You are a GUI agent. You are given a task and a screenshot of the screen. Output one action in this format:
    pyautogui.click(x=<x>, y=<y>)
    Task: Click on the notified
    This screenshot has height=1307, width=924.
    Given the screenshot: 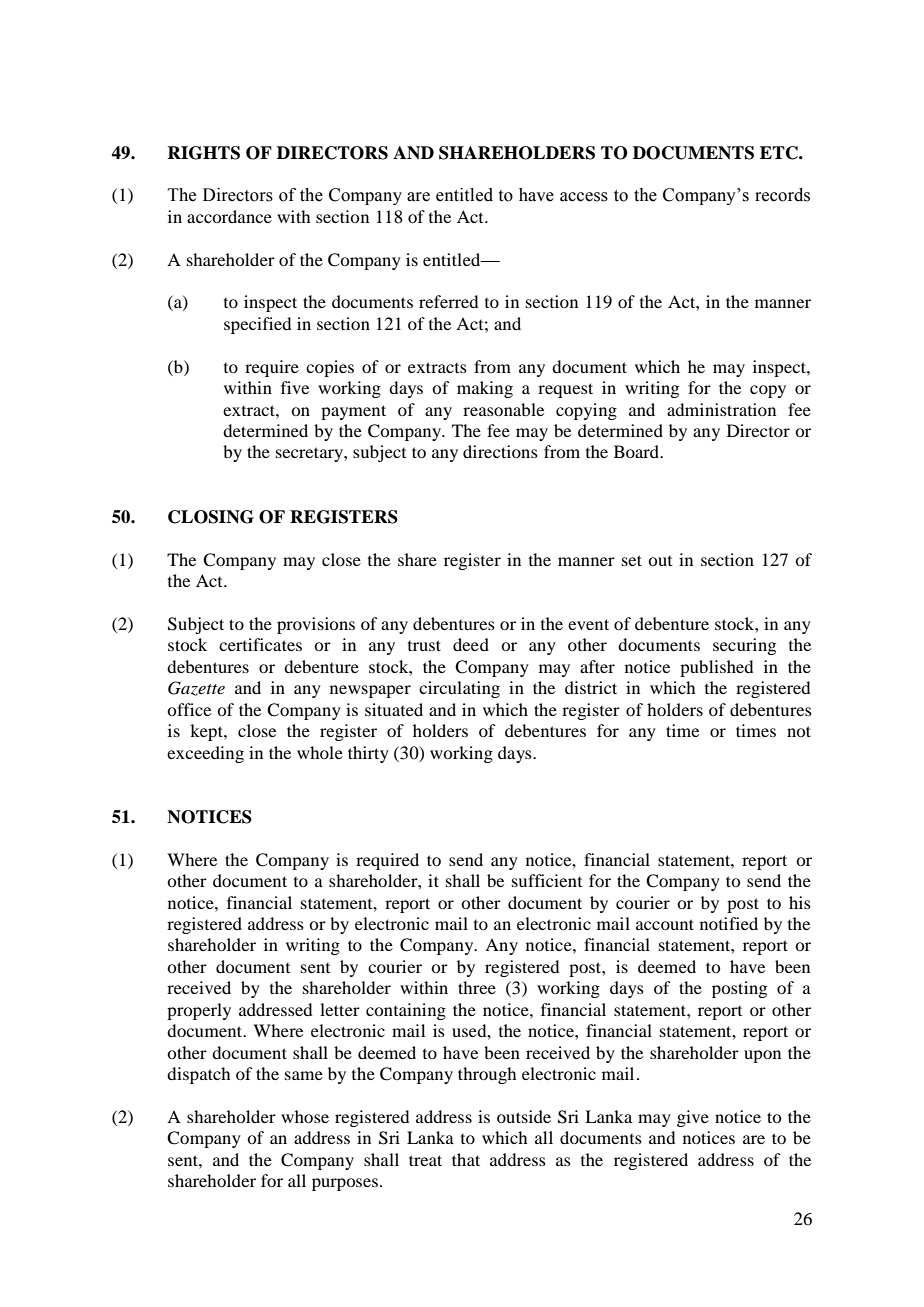 What is the action you would take?
    pyautogui.click(x=729, y=923)
